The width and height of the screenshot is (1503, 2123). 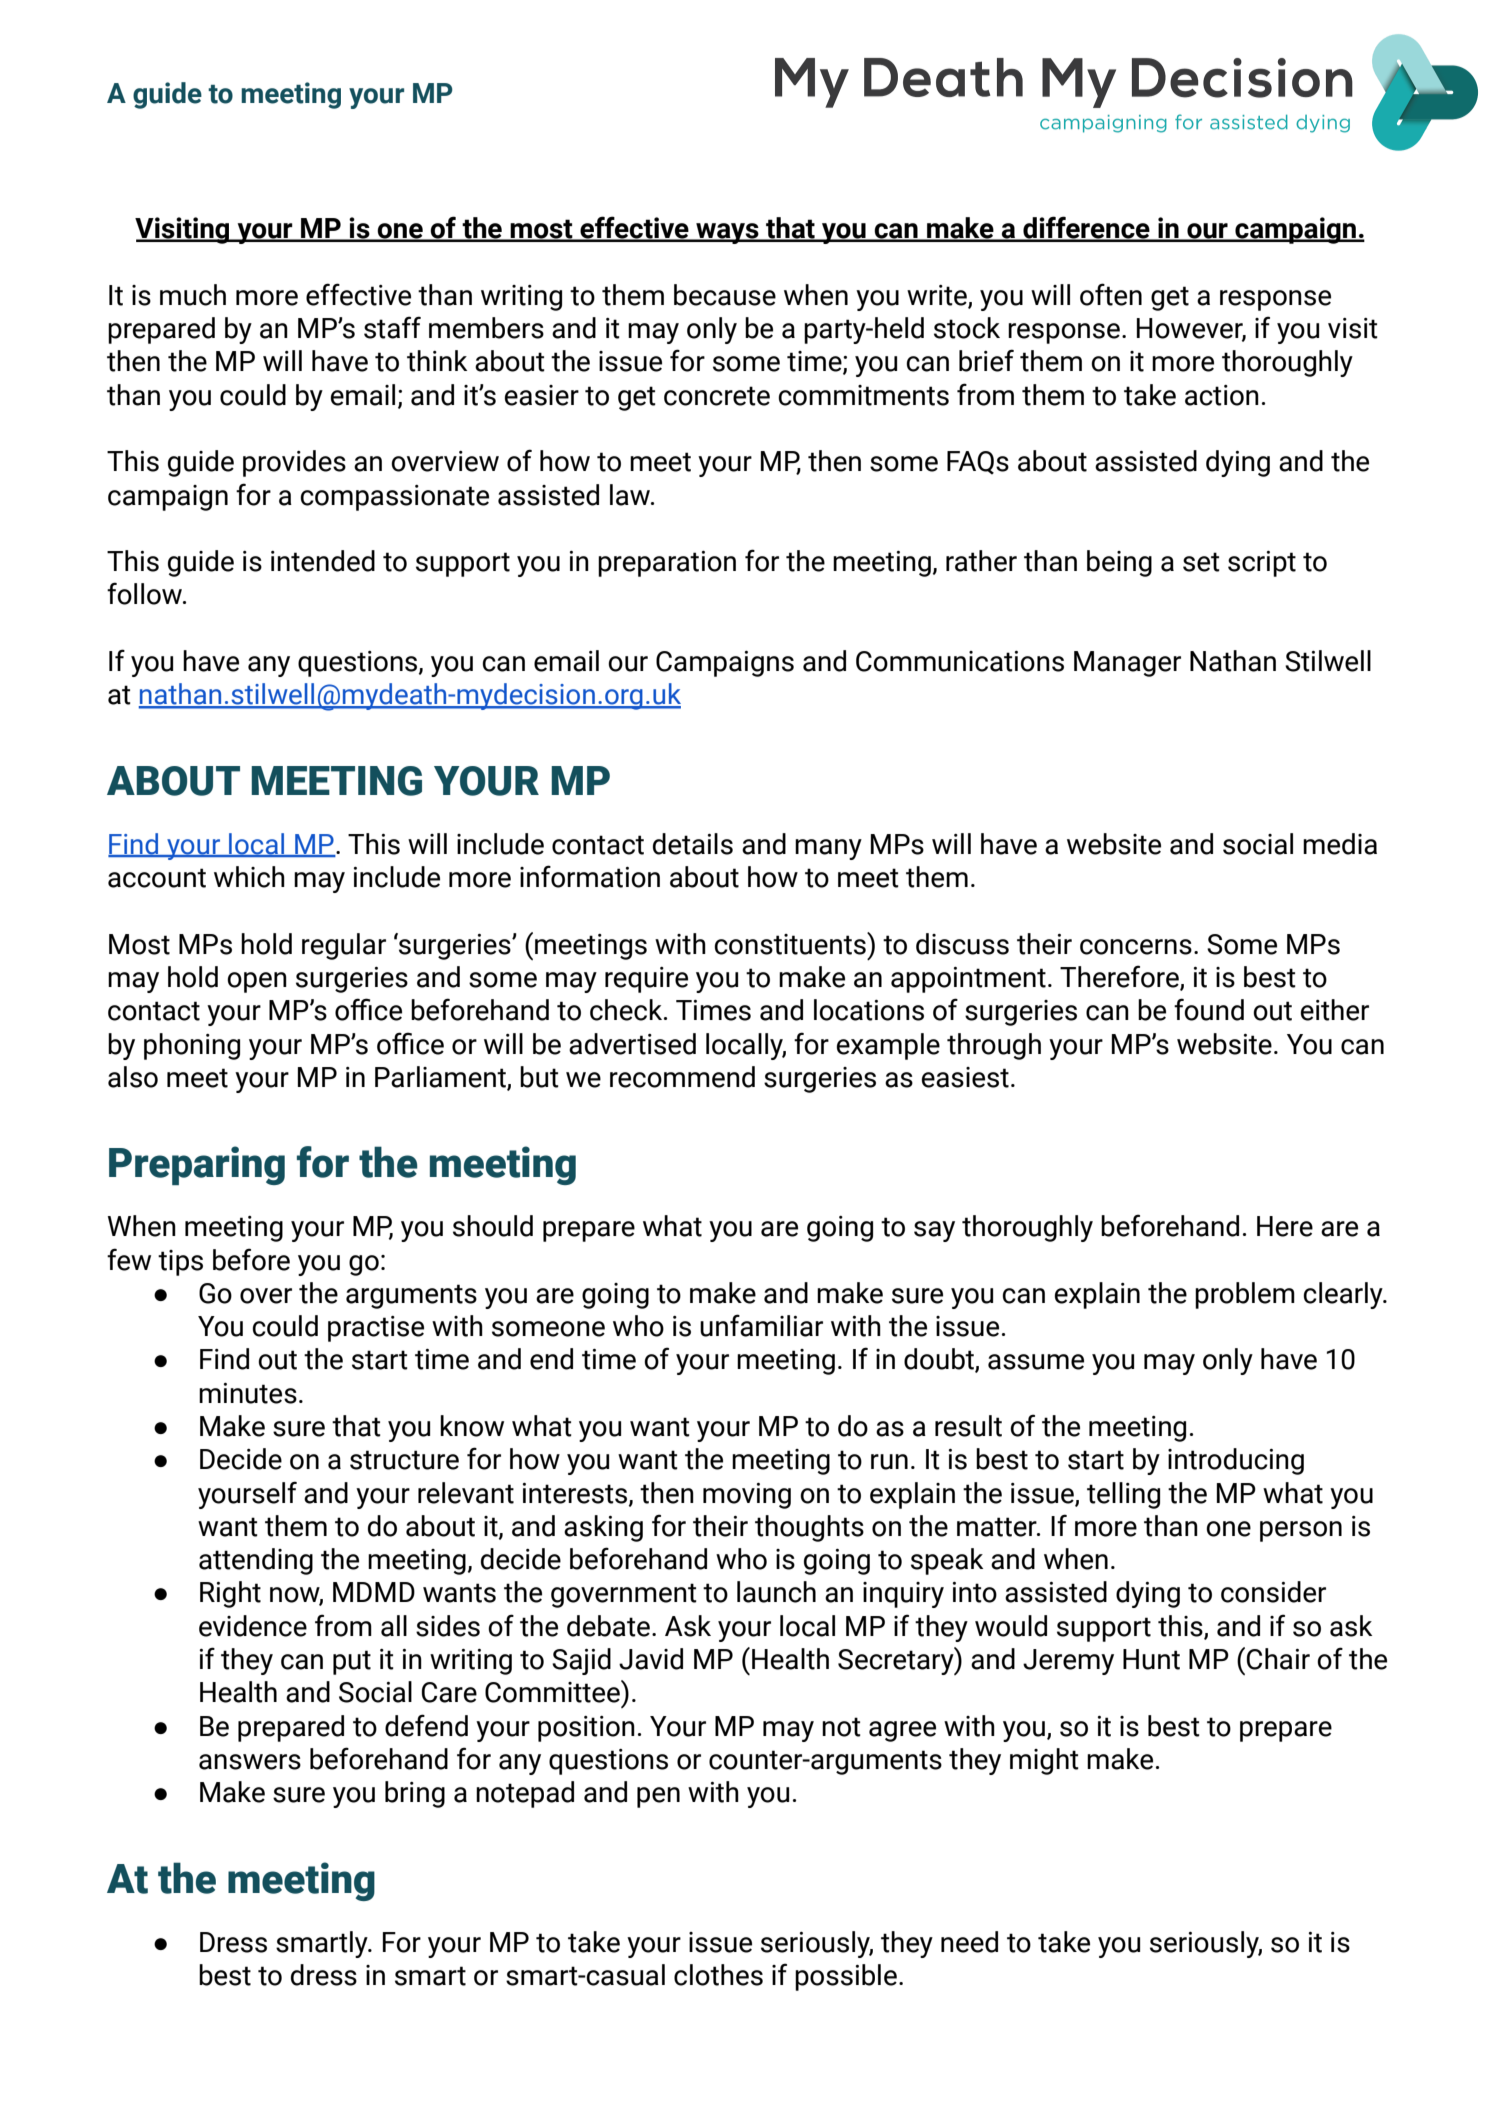 I want to click on which, so click(x=249, y=877).
